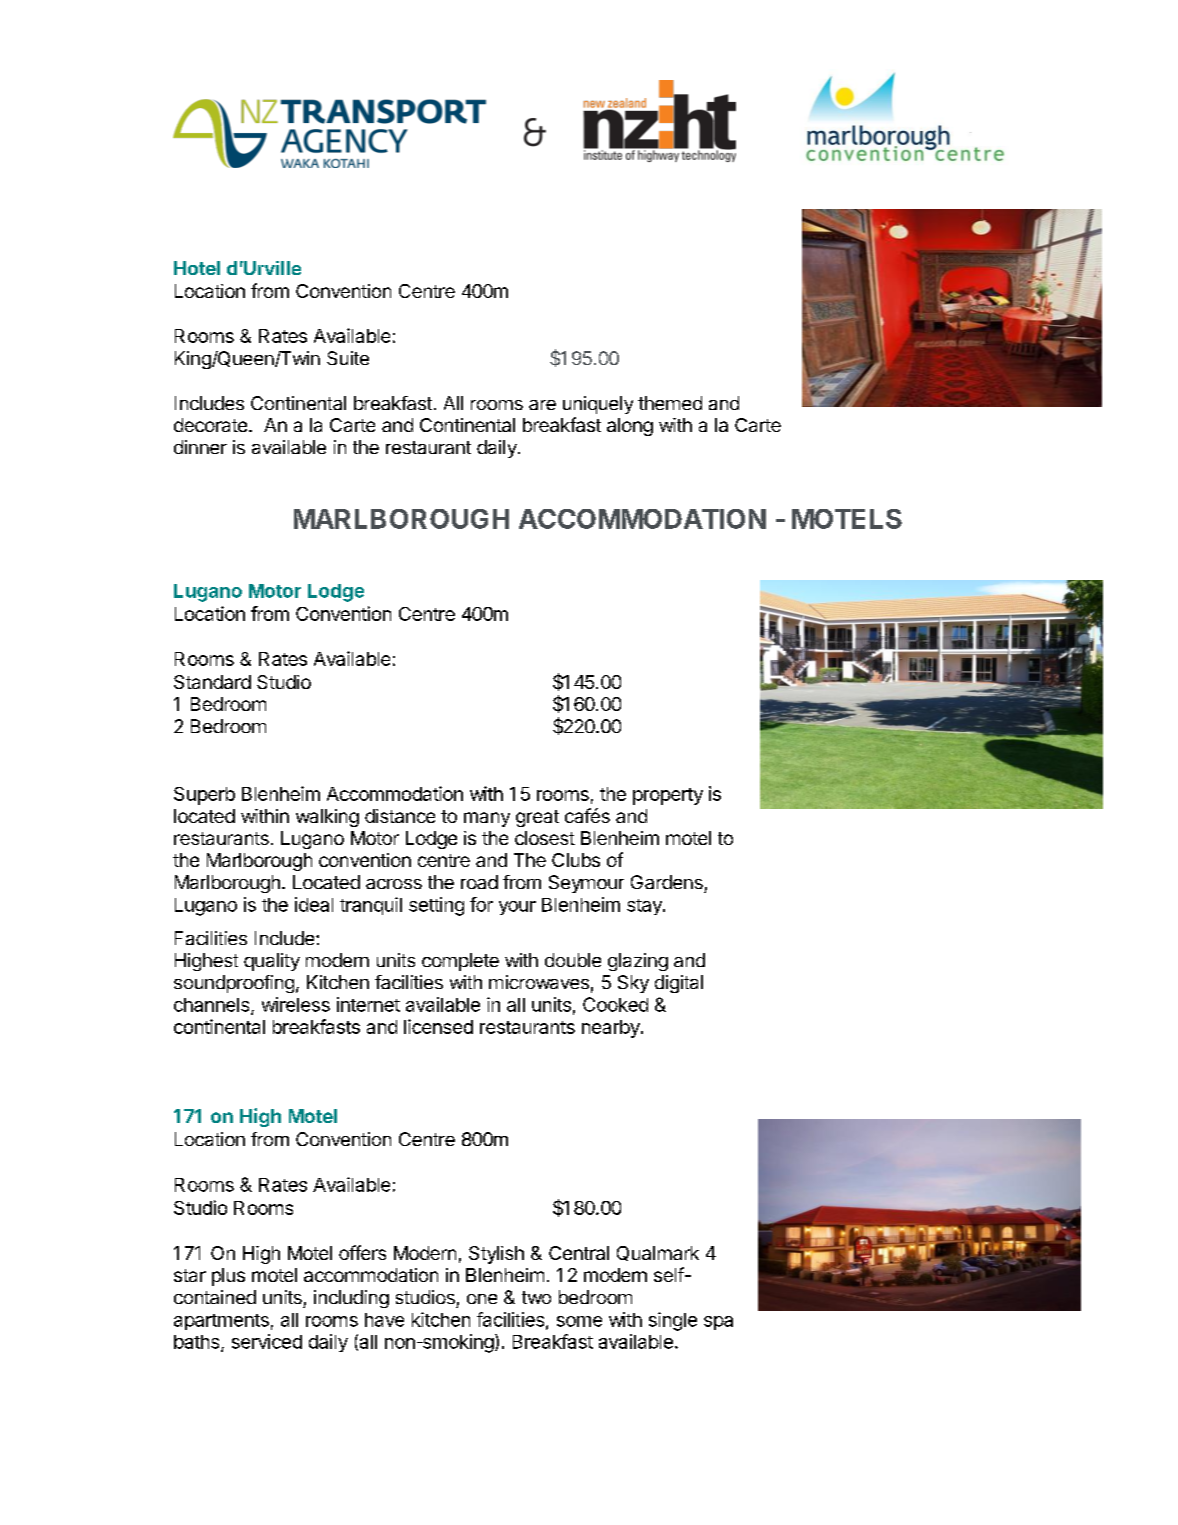 Image resolution: width=1178 pixels, height=1525 pixels. I want to click on one, so click(482, 1299).
